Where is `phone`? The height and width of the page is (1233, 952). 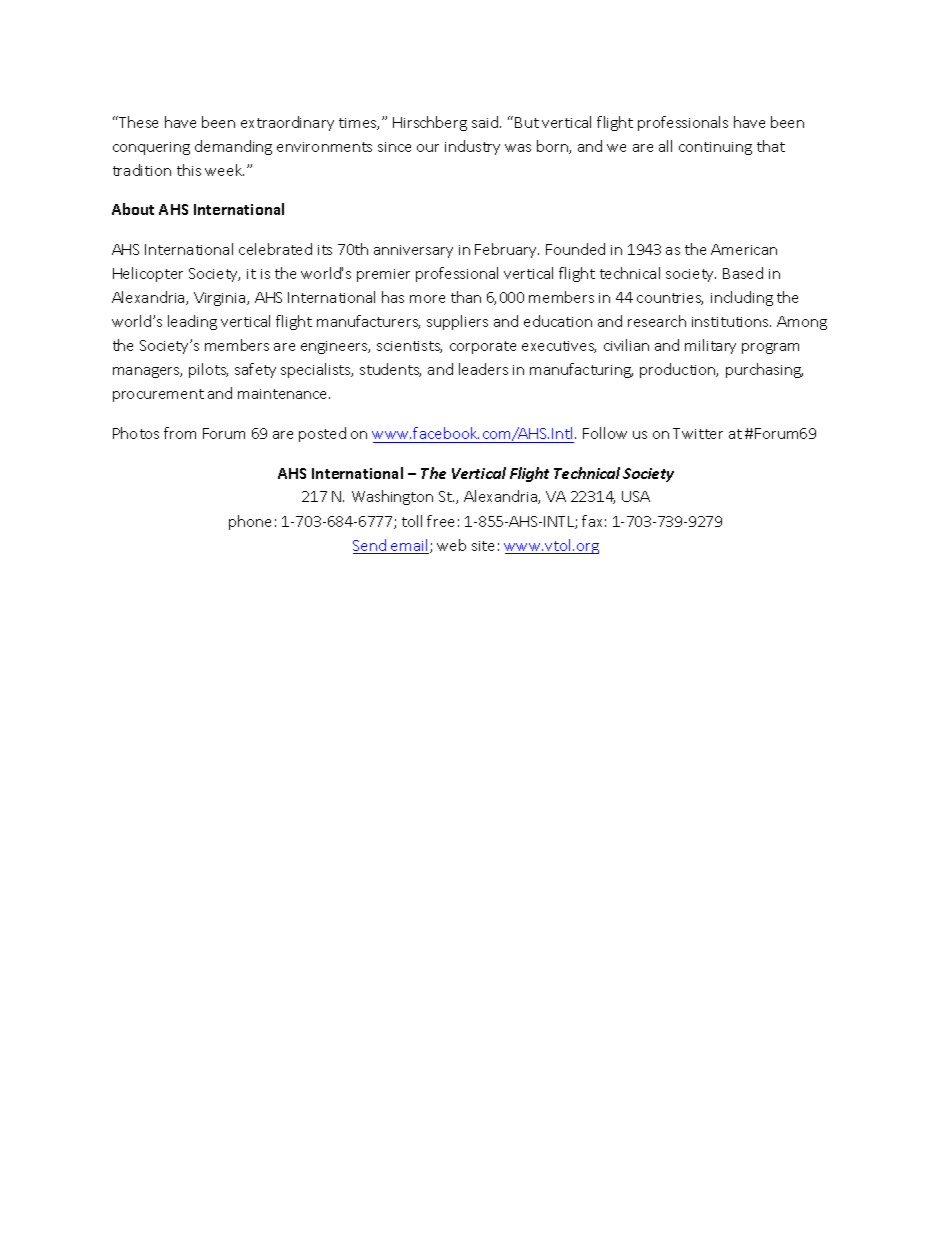 phone is located at coordinates (250, 522).
